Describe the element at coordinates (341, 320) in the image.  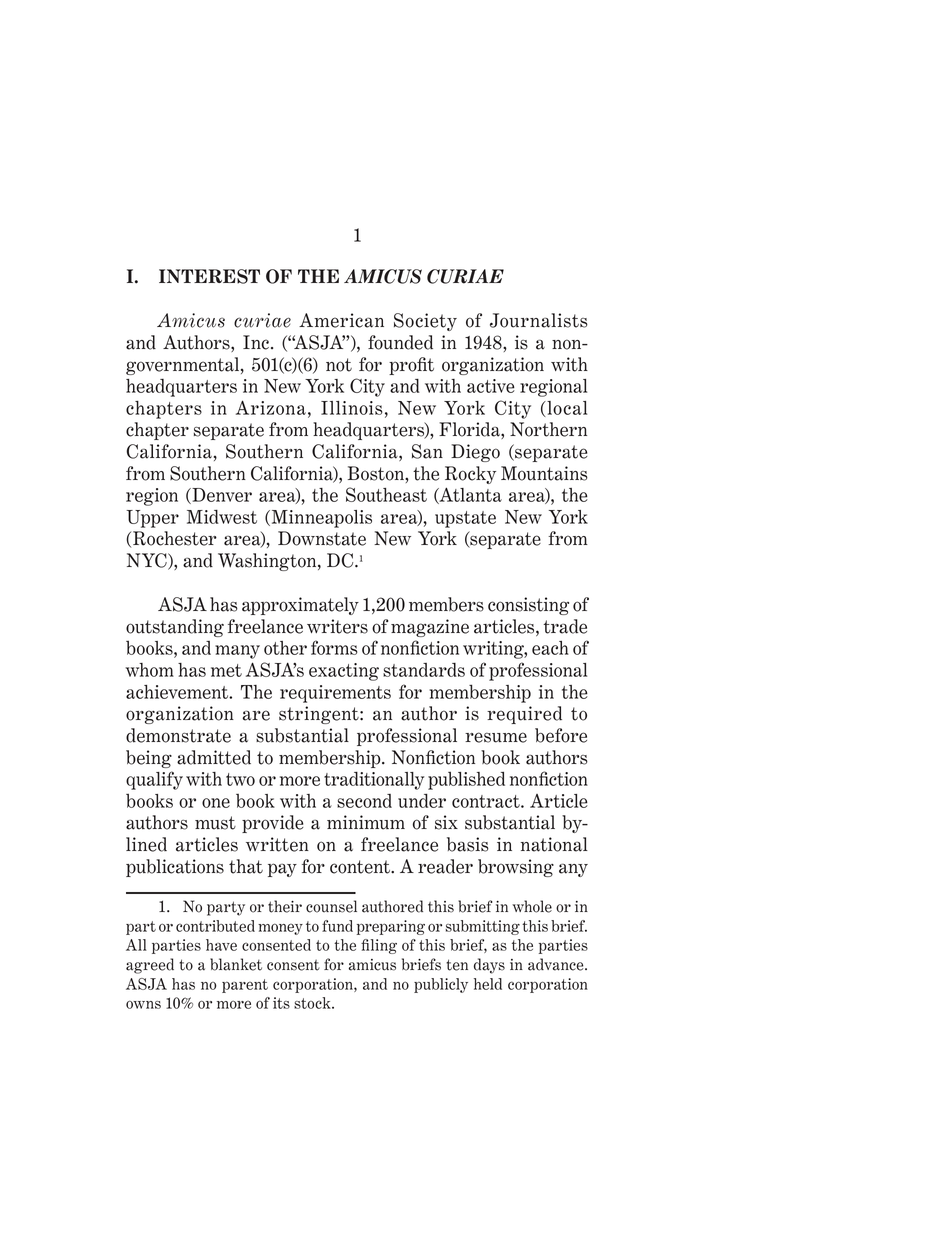
I see `American` at that location.
